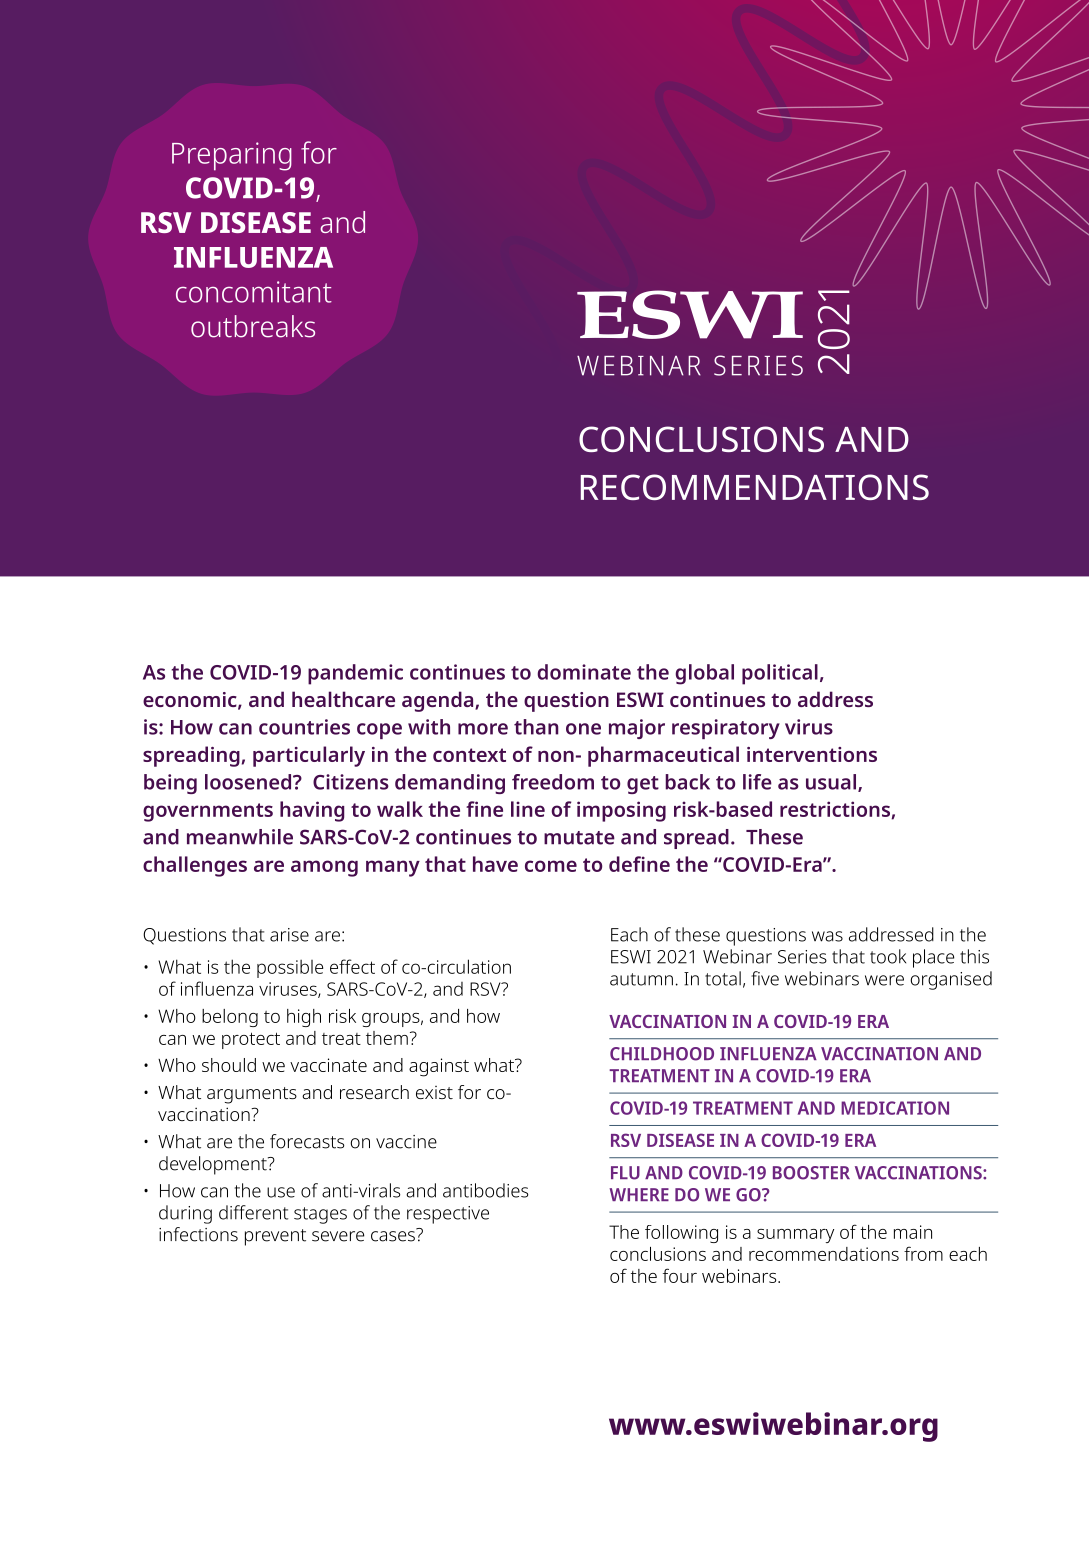 The width and height of the document is (1089, 1541). I want to click on were, so click(884, 980).
